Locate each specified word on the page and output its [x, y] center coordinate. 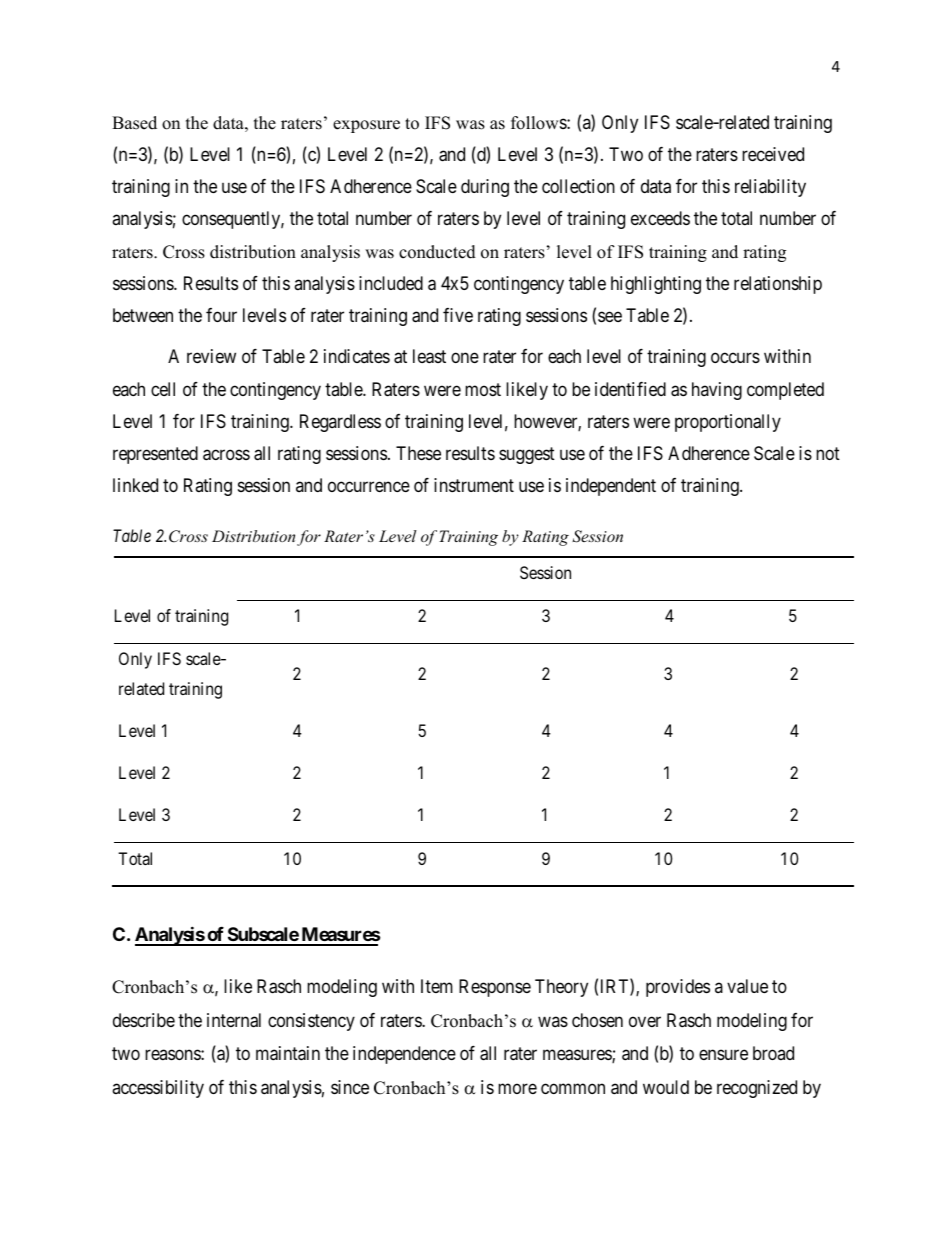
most [483, 389]
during [485, 188]
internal [234, 1020]
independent [611, 487]
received [773, 154]
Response [495, 988]
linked [135, 485]
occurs [735, 358]
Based [134, 123]
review [211, 356]
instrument [474, 485]
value [747, 986]
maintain [288, 1053]
